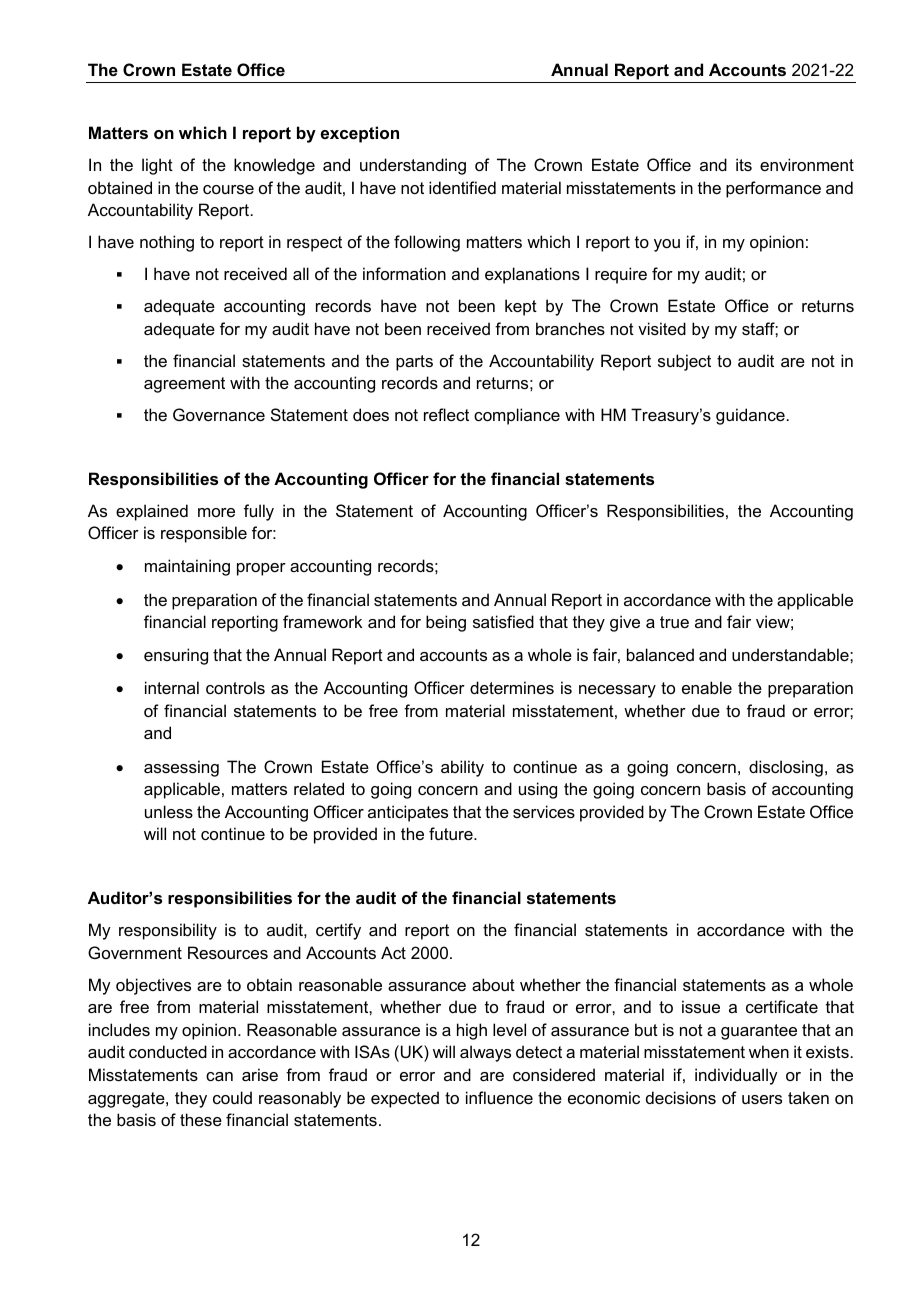 This image has height=1308, width=924. What do you see at coordinates (791, 654) in the image?
I see `understandable` at bounding box center [791, 654].
